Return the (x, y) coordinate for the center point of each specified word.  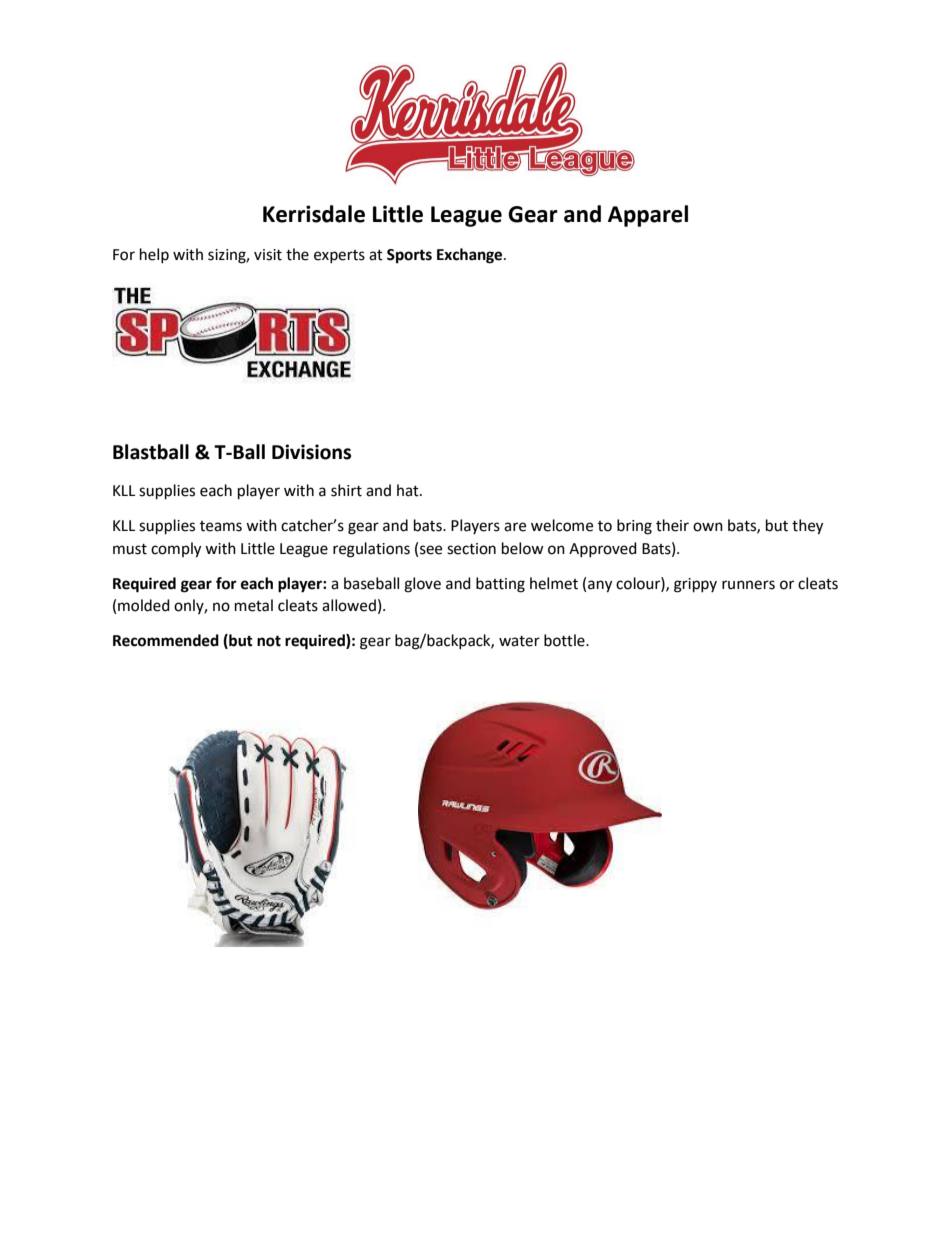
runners (748, 585)
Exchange (471, 256)
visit (268, 255)
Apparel (648, 216)
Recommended (166, 640)
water (519, 641)
